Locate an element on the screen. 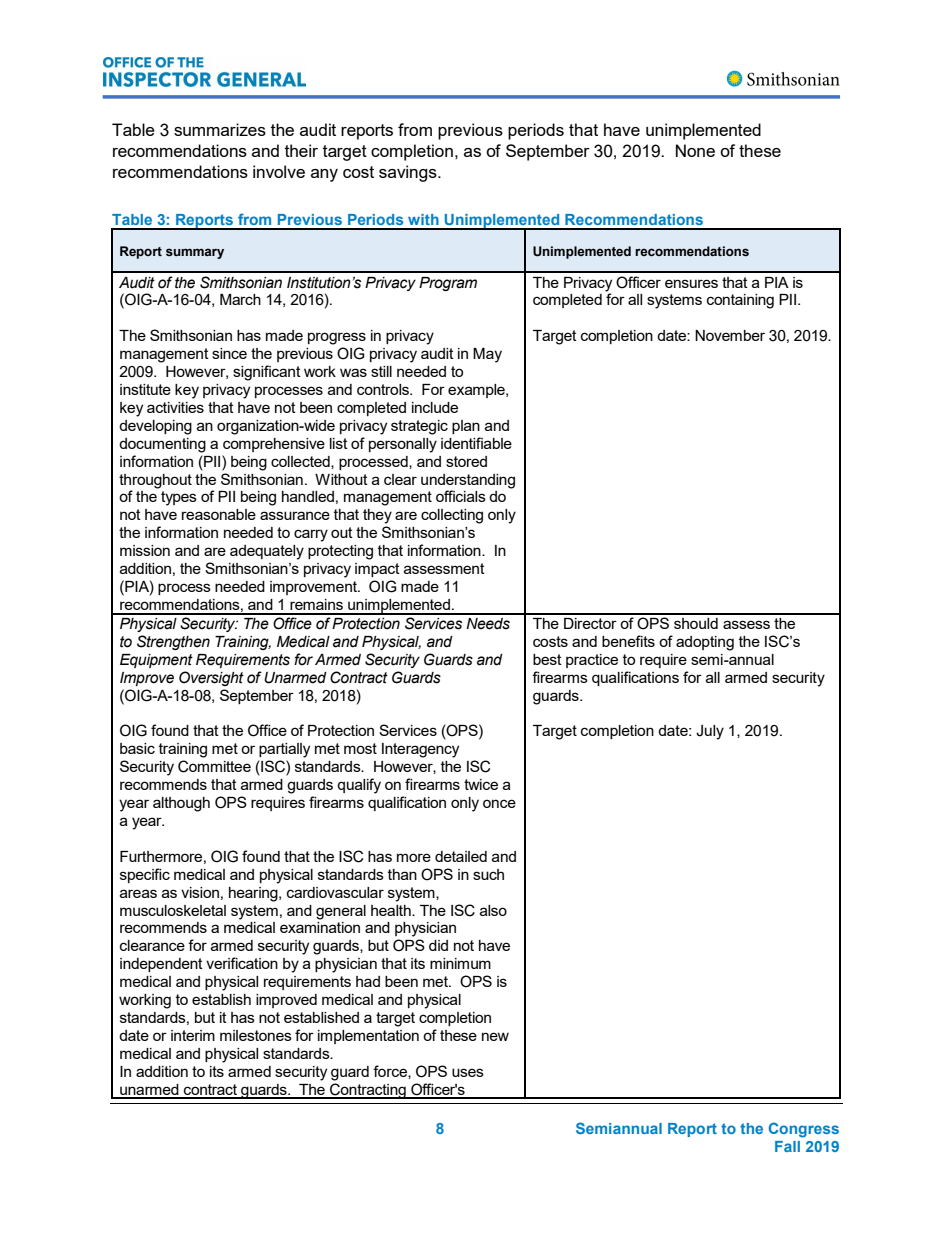 The height and width of the screenshot is (1233, 952). interim is located at coordinates (193, 1035).
